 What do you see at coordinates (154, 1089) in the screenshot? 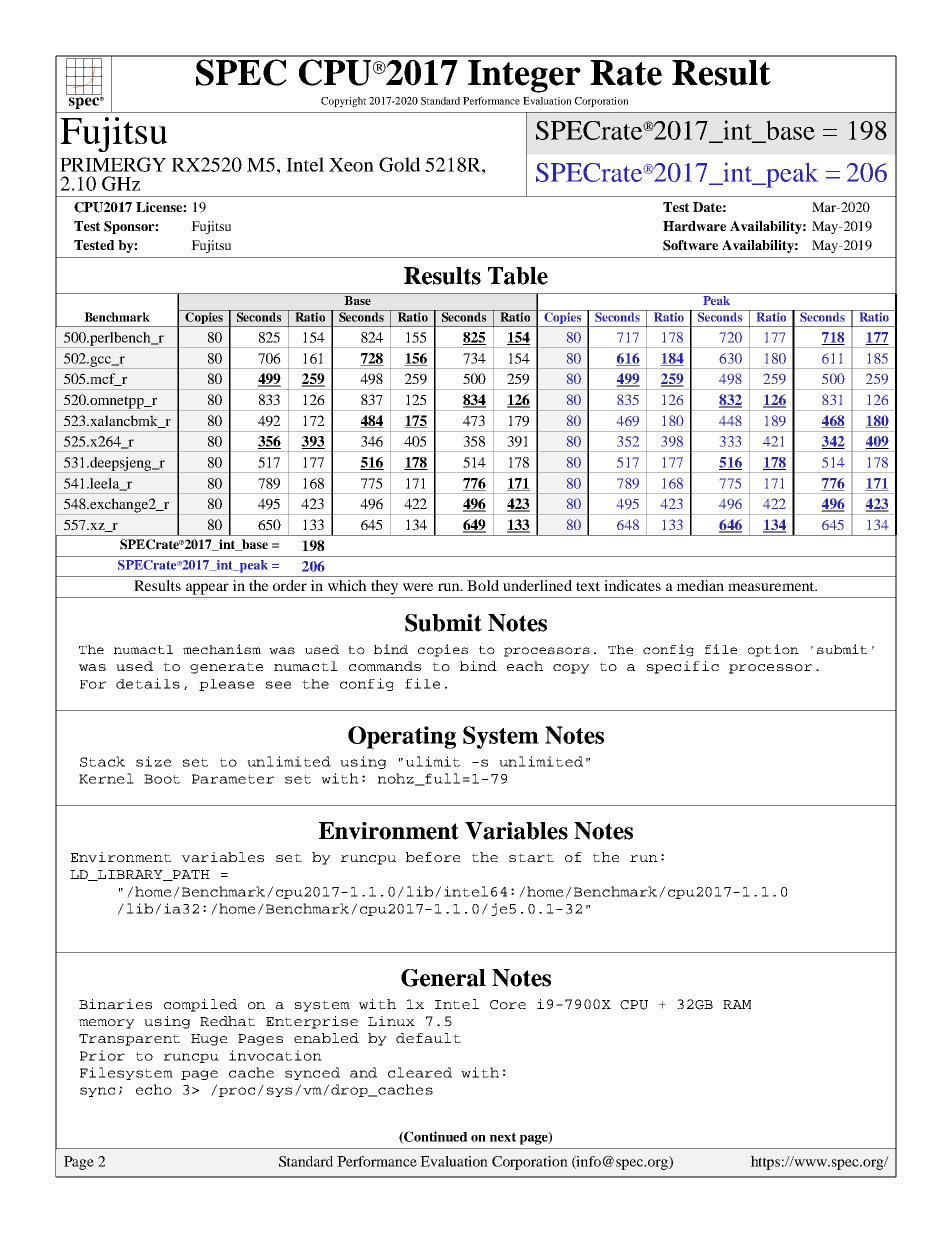
I see `echo` at bounding box center [154, 1089].
